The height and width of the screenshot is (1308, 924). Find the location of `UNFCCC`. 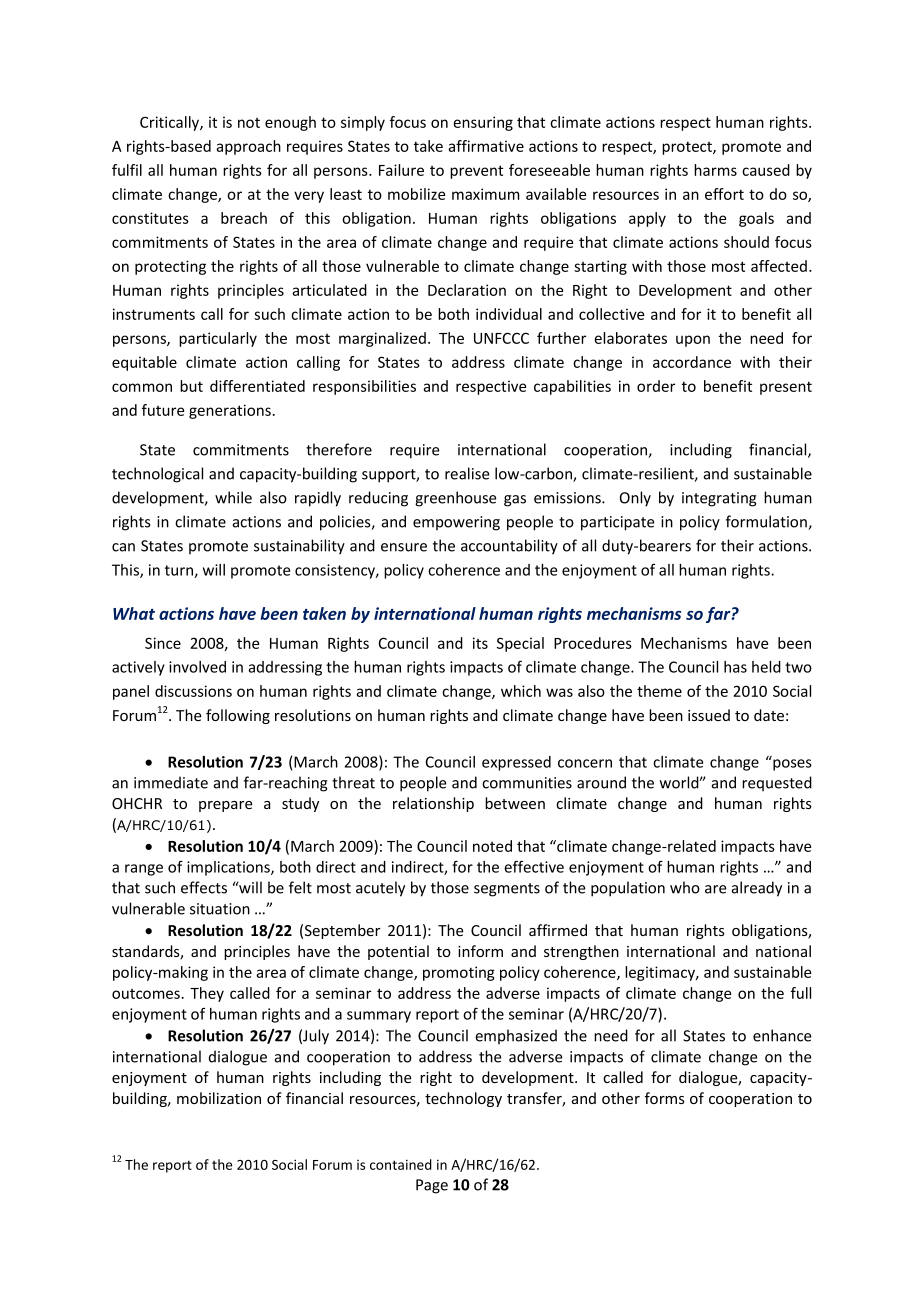

UNFCCC is located at coordinates (501, 338).
